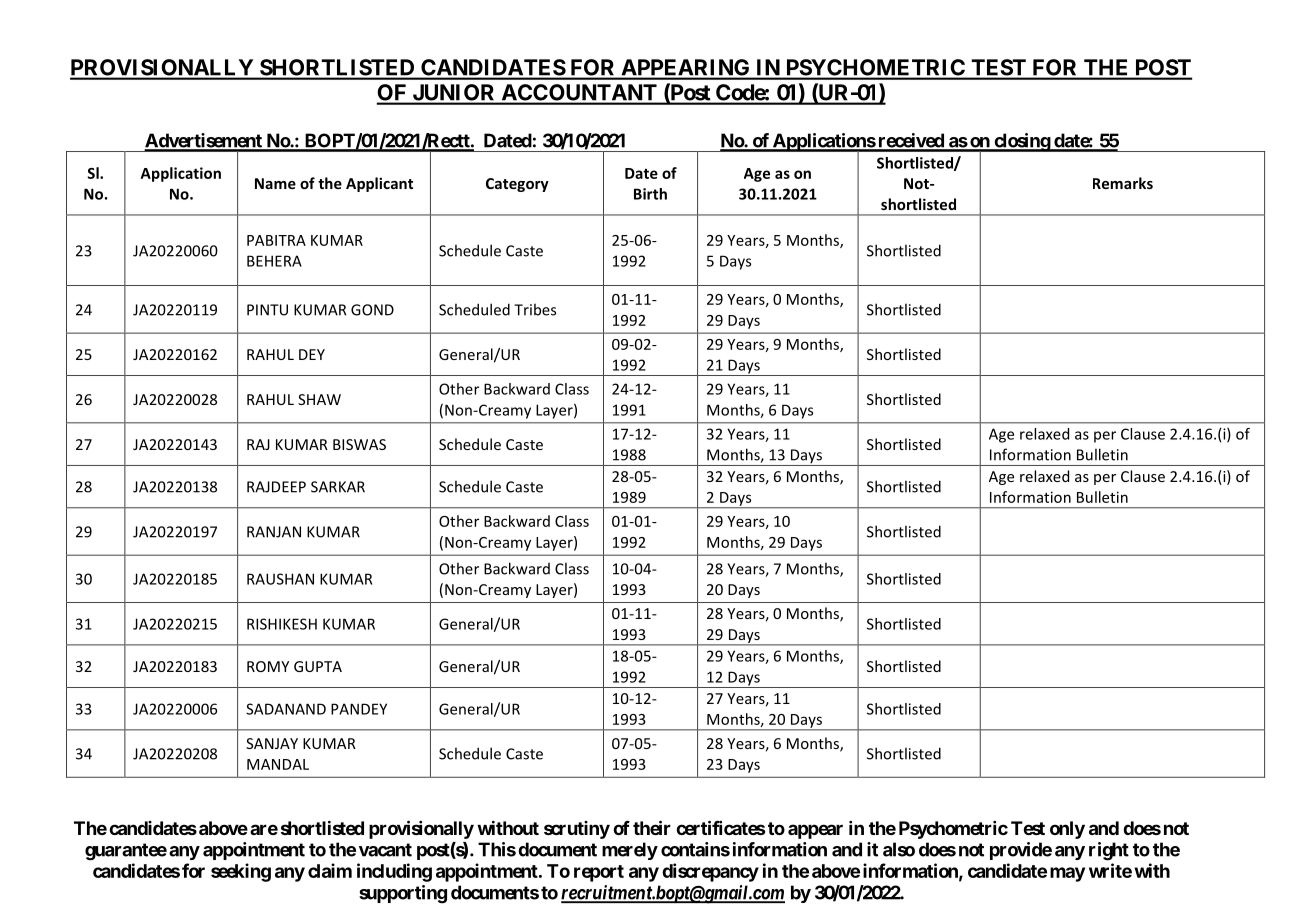 The width and height of the screenshot is (1308, 924). What do you see at coordinates (241, 872) in the screenshot?
I see `seeking` at bounding box center [241, 872].
